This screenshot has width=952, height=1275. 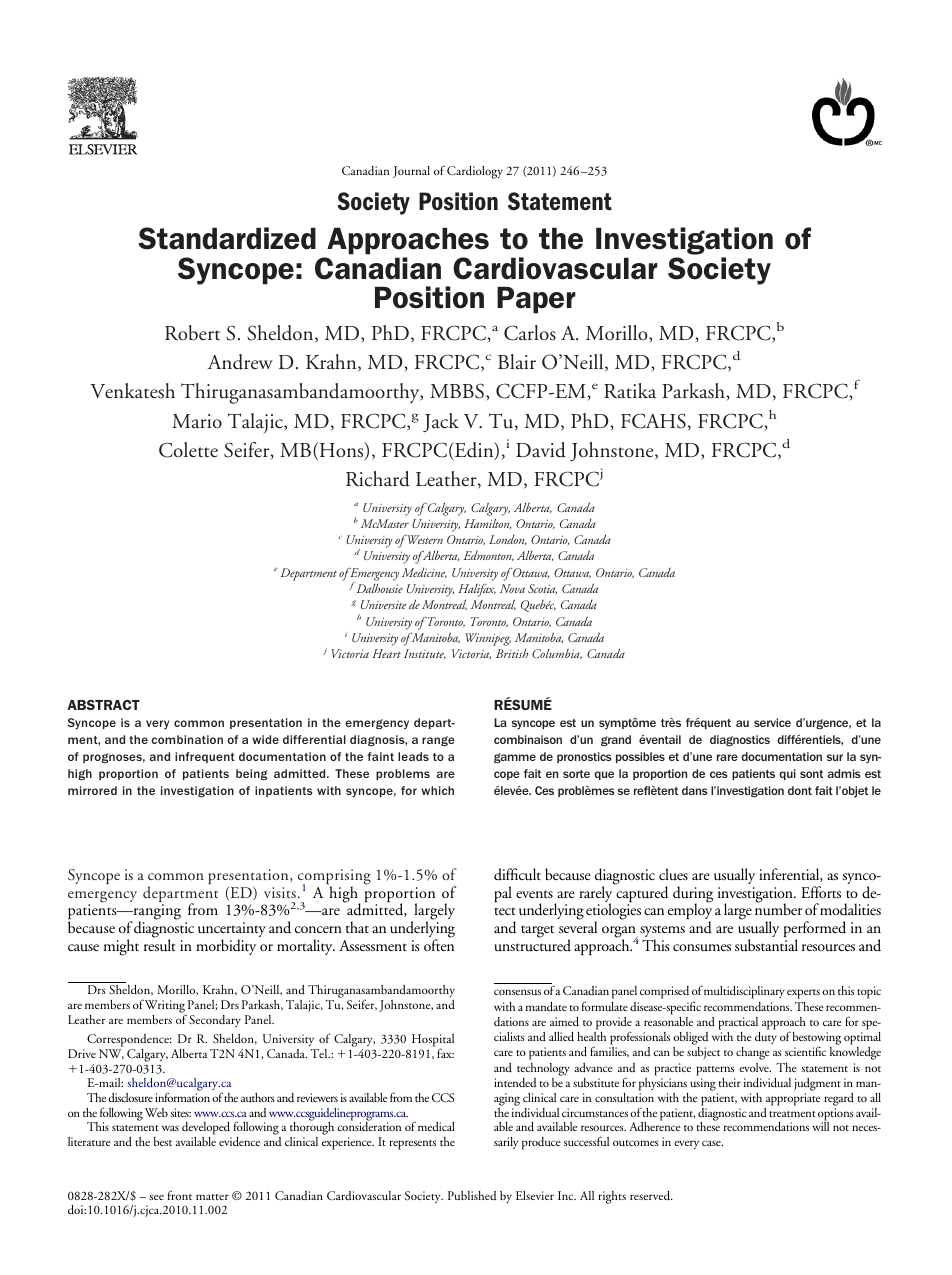 I want to click on ABSTRACT, so click(x=103, y=705).
